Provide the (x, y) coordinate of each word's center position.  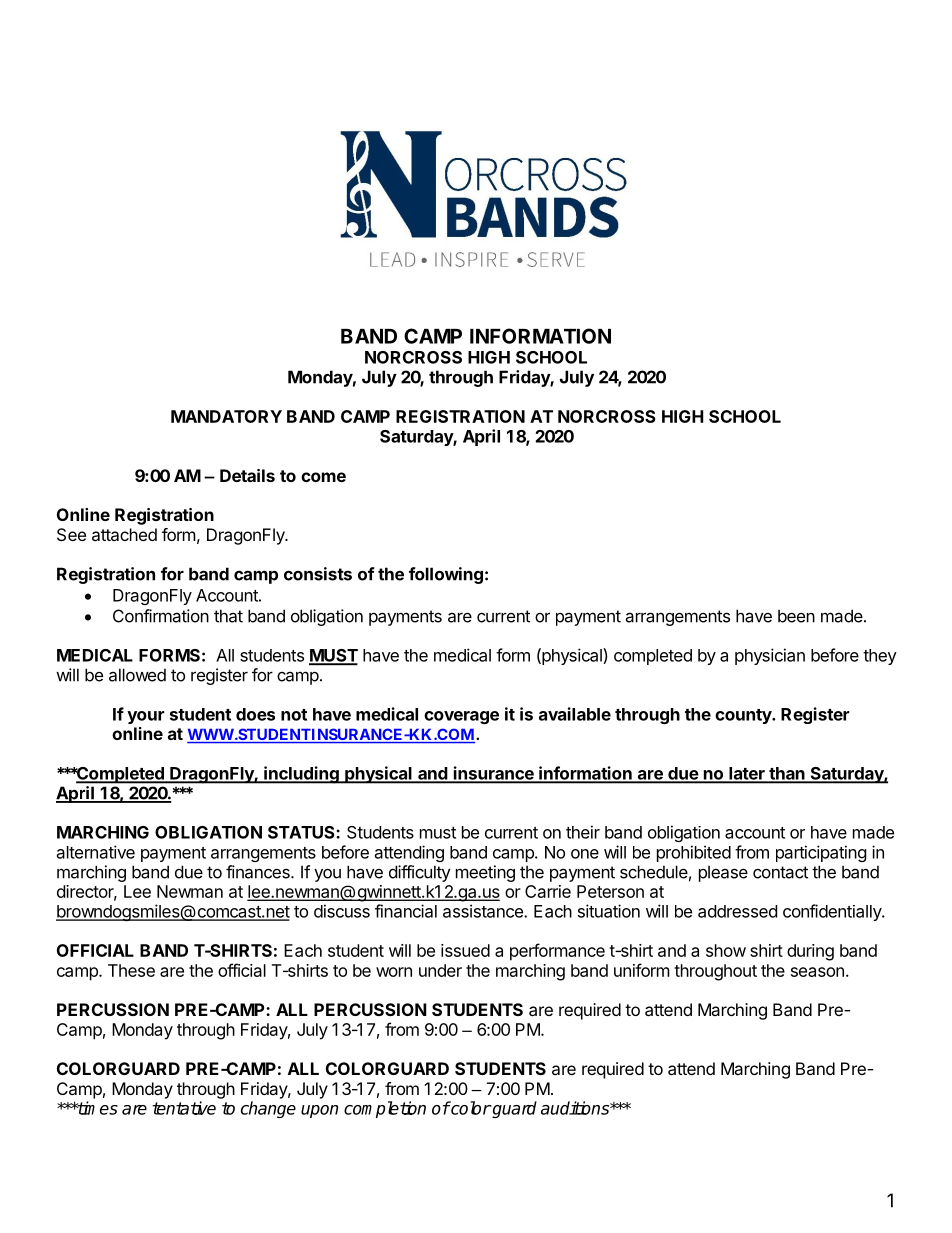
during (810, 952)
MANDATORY (226, 416)
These (131, 970)
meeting (485, 873)
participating (821, 853)
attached (124, 534)
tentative (184, 1108)
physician (770, 656)
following (446, 575)
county (744, 716)
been (796, 616)
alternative (96, 852)
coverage (461, 717)
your (145, 717)
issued (465, 950)
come (323, 477)
